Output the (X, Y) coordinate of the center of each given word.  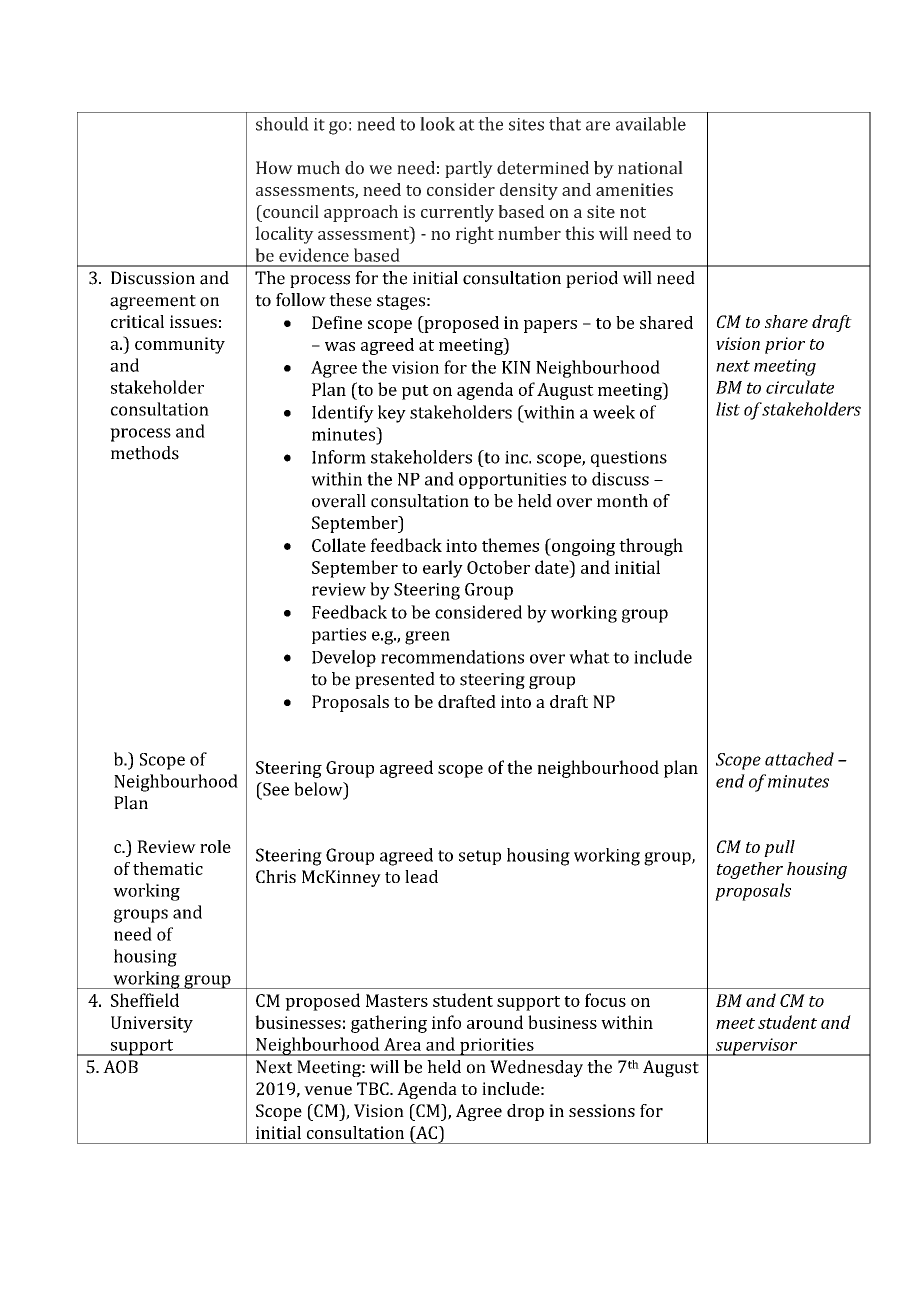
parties (339, 636)
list (728, 409)
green (427, 638)
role (215, 846)
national (650, 168)
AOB (120, 1067)
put (415, 392)
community (180, 345)
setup (480, 857)
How (274, 168)
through (651, 547)
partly (469, 169)
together (750, 870)
